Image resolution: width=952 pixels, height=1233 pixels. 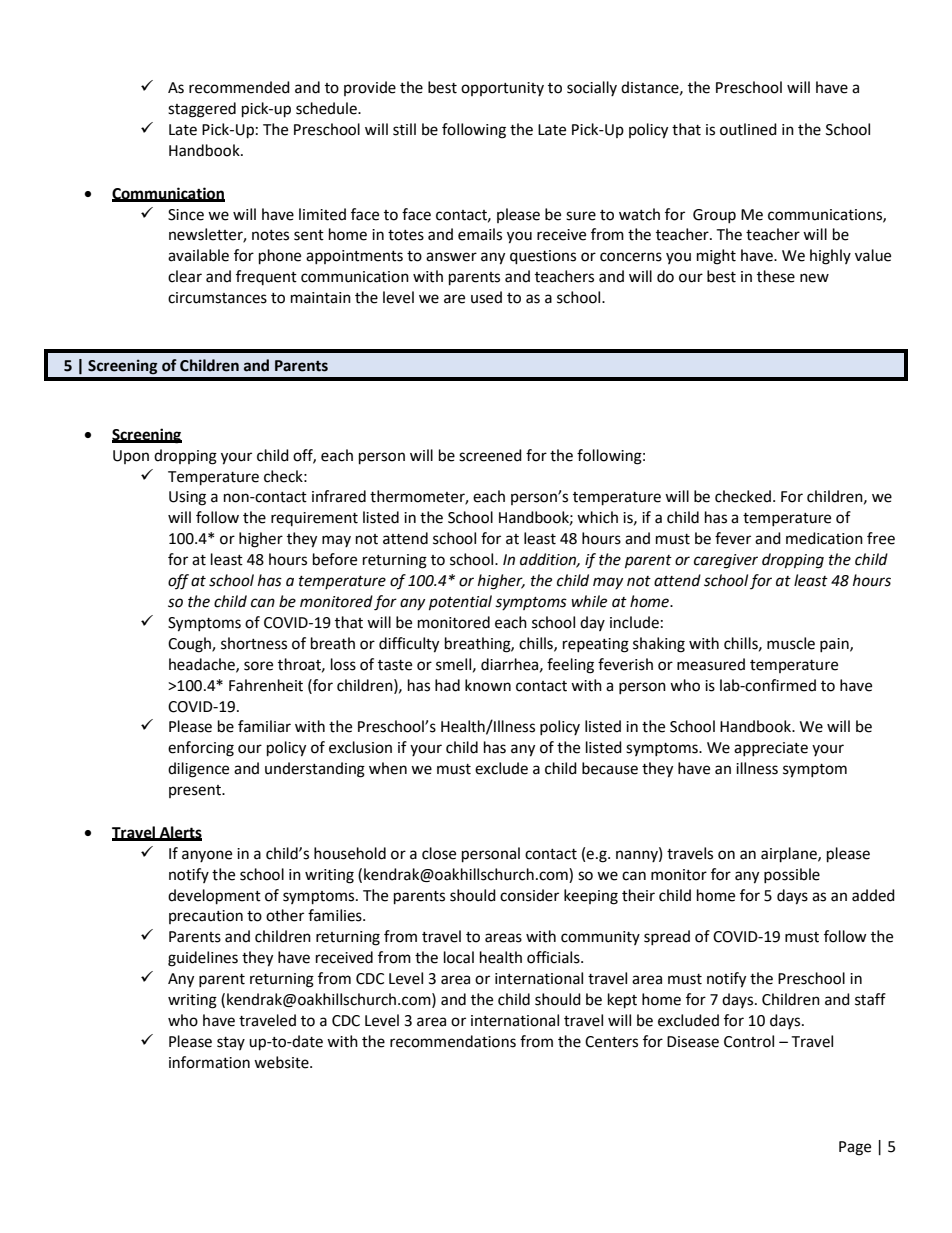 What do you see at coordinates (490, 455) in the page?
I see `screened` at bounding box center [490, 455].
